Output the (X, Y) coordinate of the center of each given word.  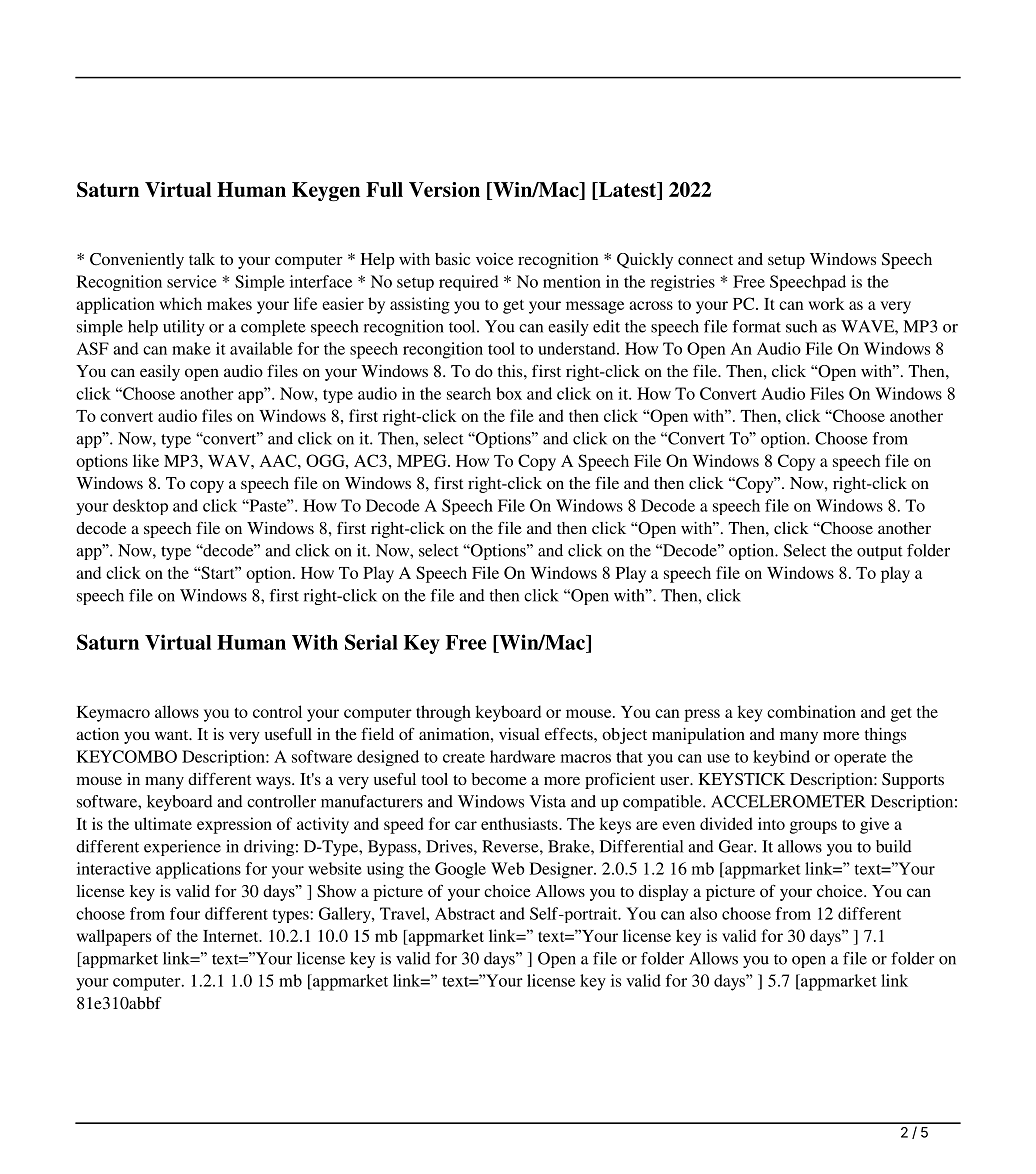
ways (274, 783)
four (185, 913)
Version (444, 189)
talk (202, 259)
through (443, 713)
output (880, 553)
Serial (371, 642)
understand (578, 348)
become (499, 779)
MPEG (423, 460)
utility (184, 328)
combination (811, 711)
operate (860, 759)
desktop (140, 507)
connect (705, 260)
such (801, 326)
